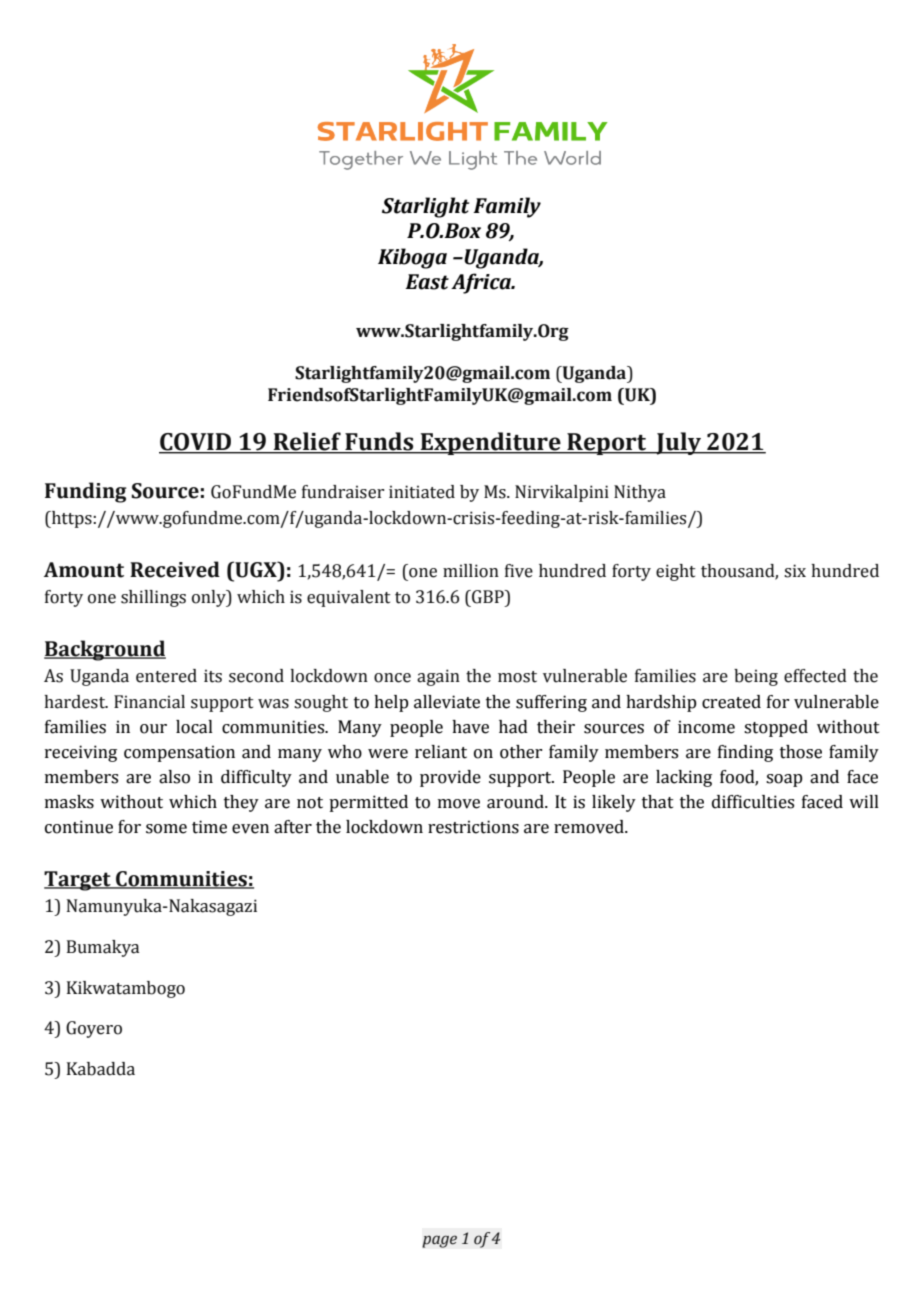 The image size is (924, 1308). Describe the element at coordinates (439, 1241) in the screenshot. I see `page` at that location.
